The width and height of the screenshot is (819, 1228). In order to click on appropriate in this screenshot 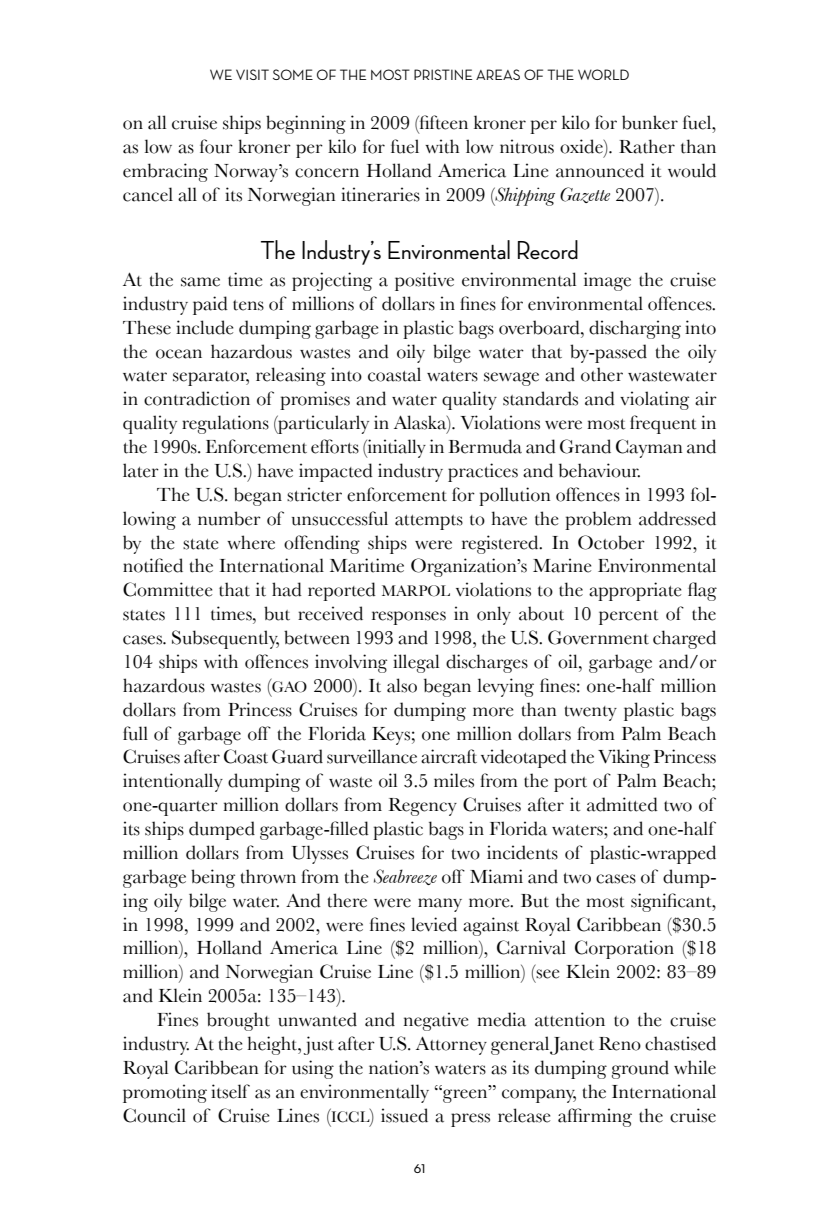, I will do `click(635, 591)`.
